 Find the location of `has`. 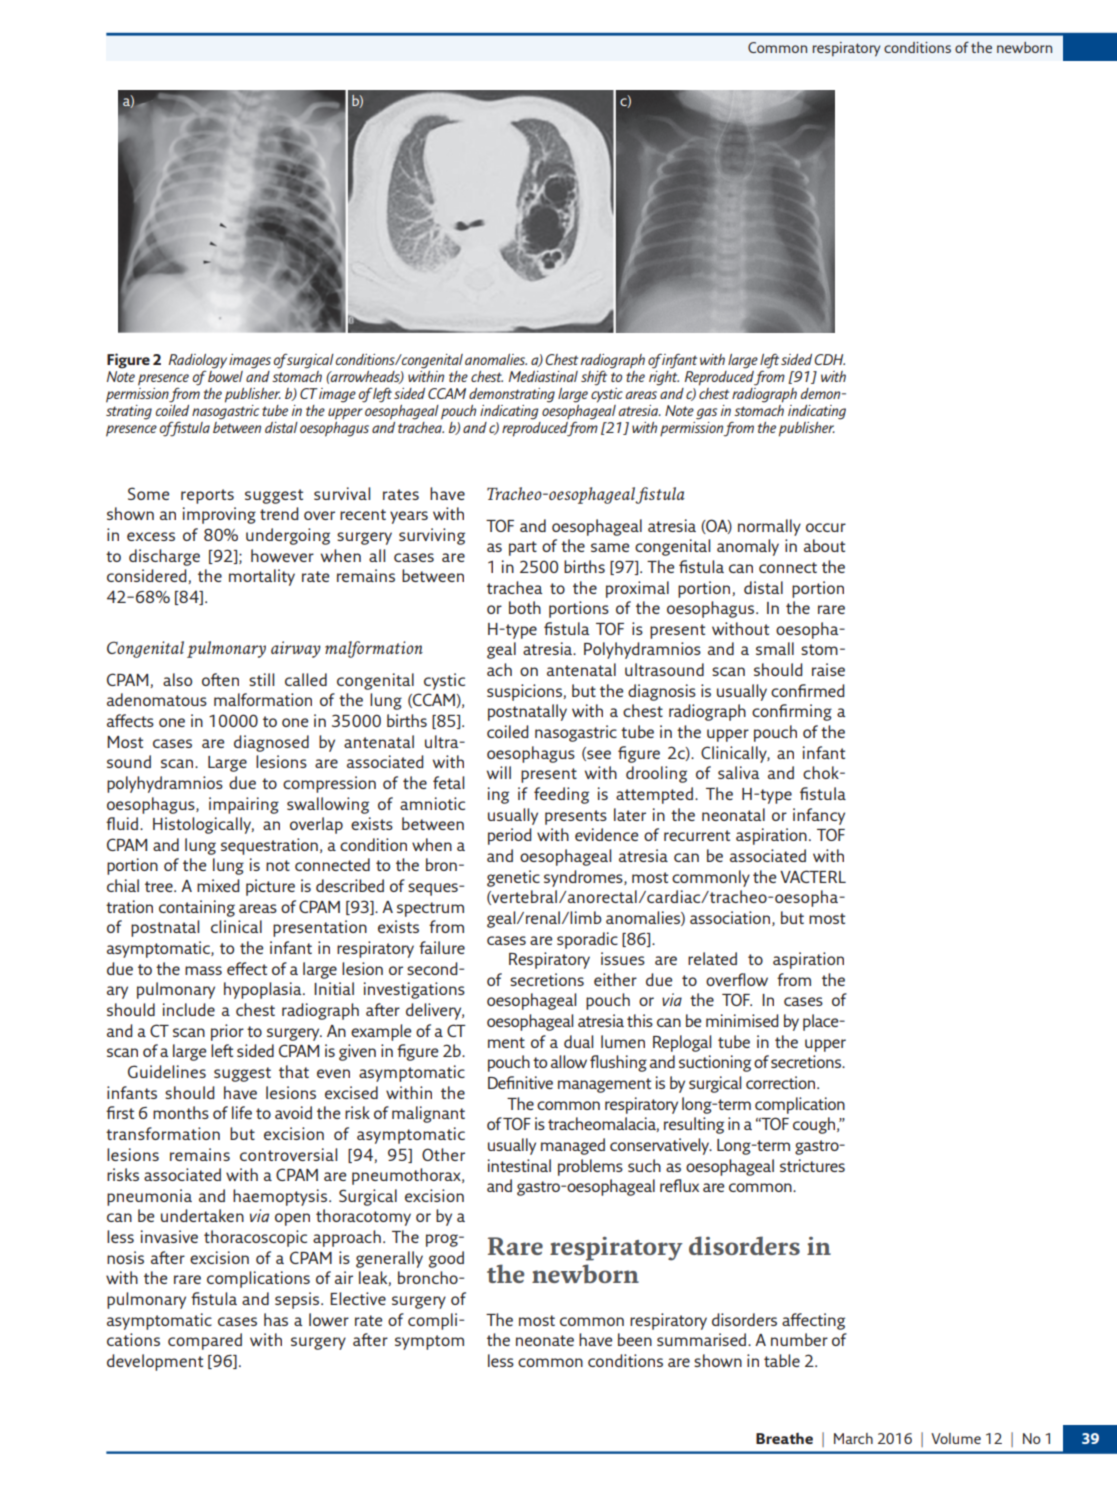

has is located at coordinates (276, 1319).
